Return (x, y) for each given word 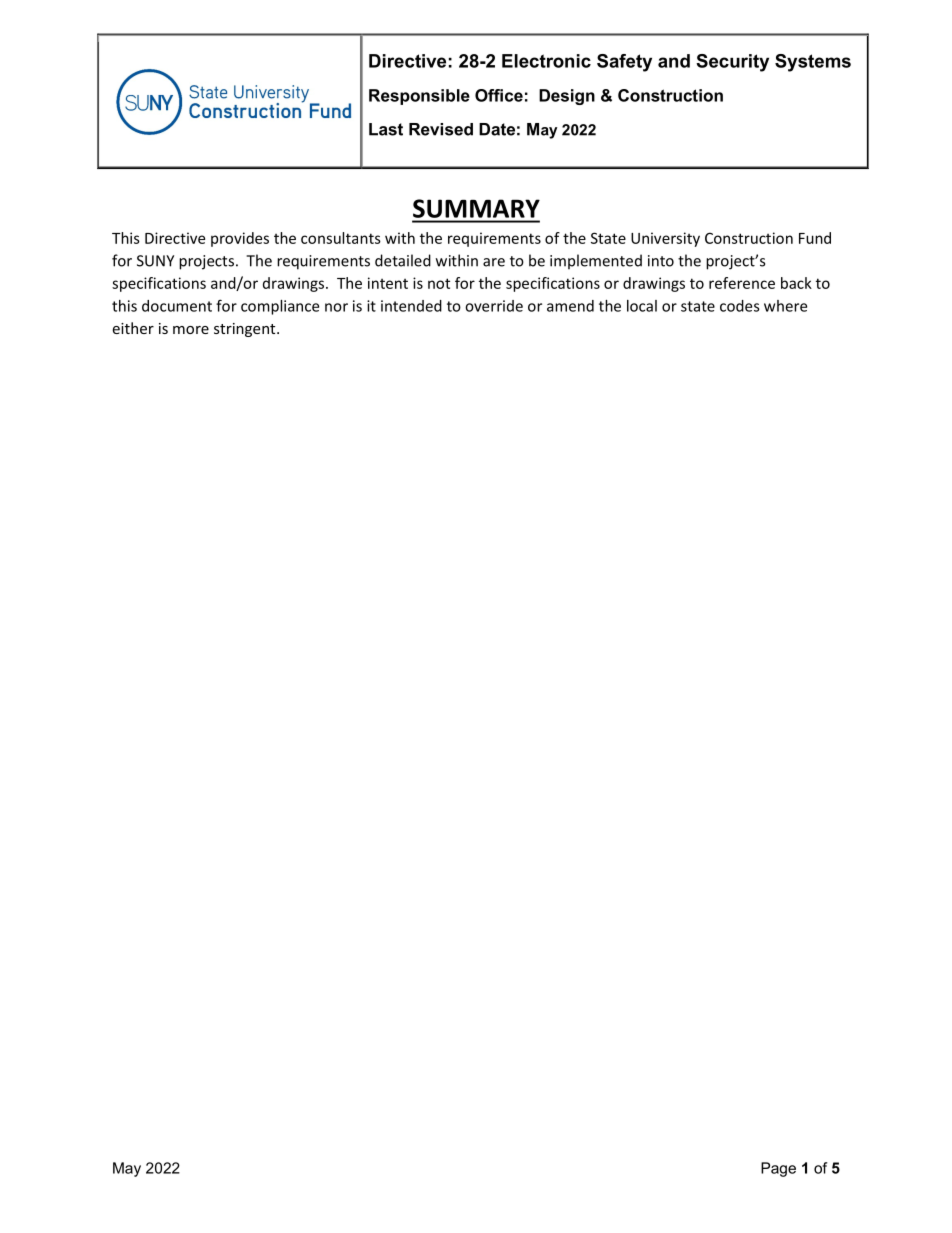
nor (336, 307)
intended (411, 306)
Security (732, 63)
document (177, 306)
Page (778, 1169)
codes (740, 306)
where (785, 306)
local (642, 306)
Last (386, 129)
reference (742, 283)
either (133, 328)
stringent (246, 330)
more (191, 330)
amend (570, 306)
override (494, 306)
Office (499, 95)
